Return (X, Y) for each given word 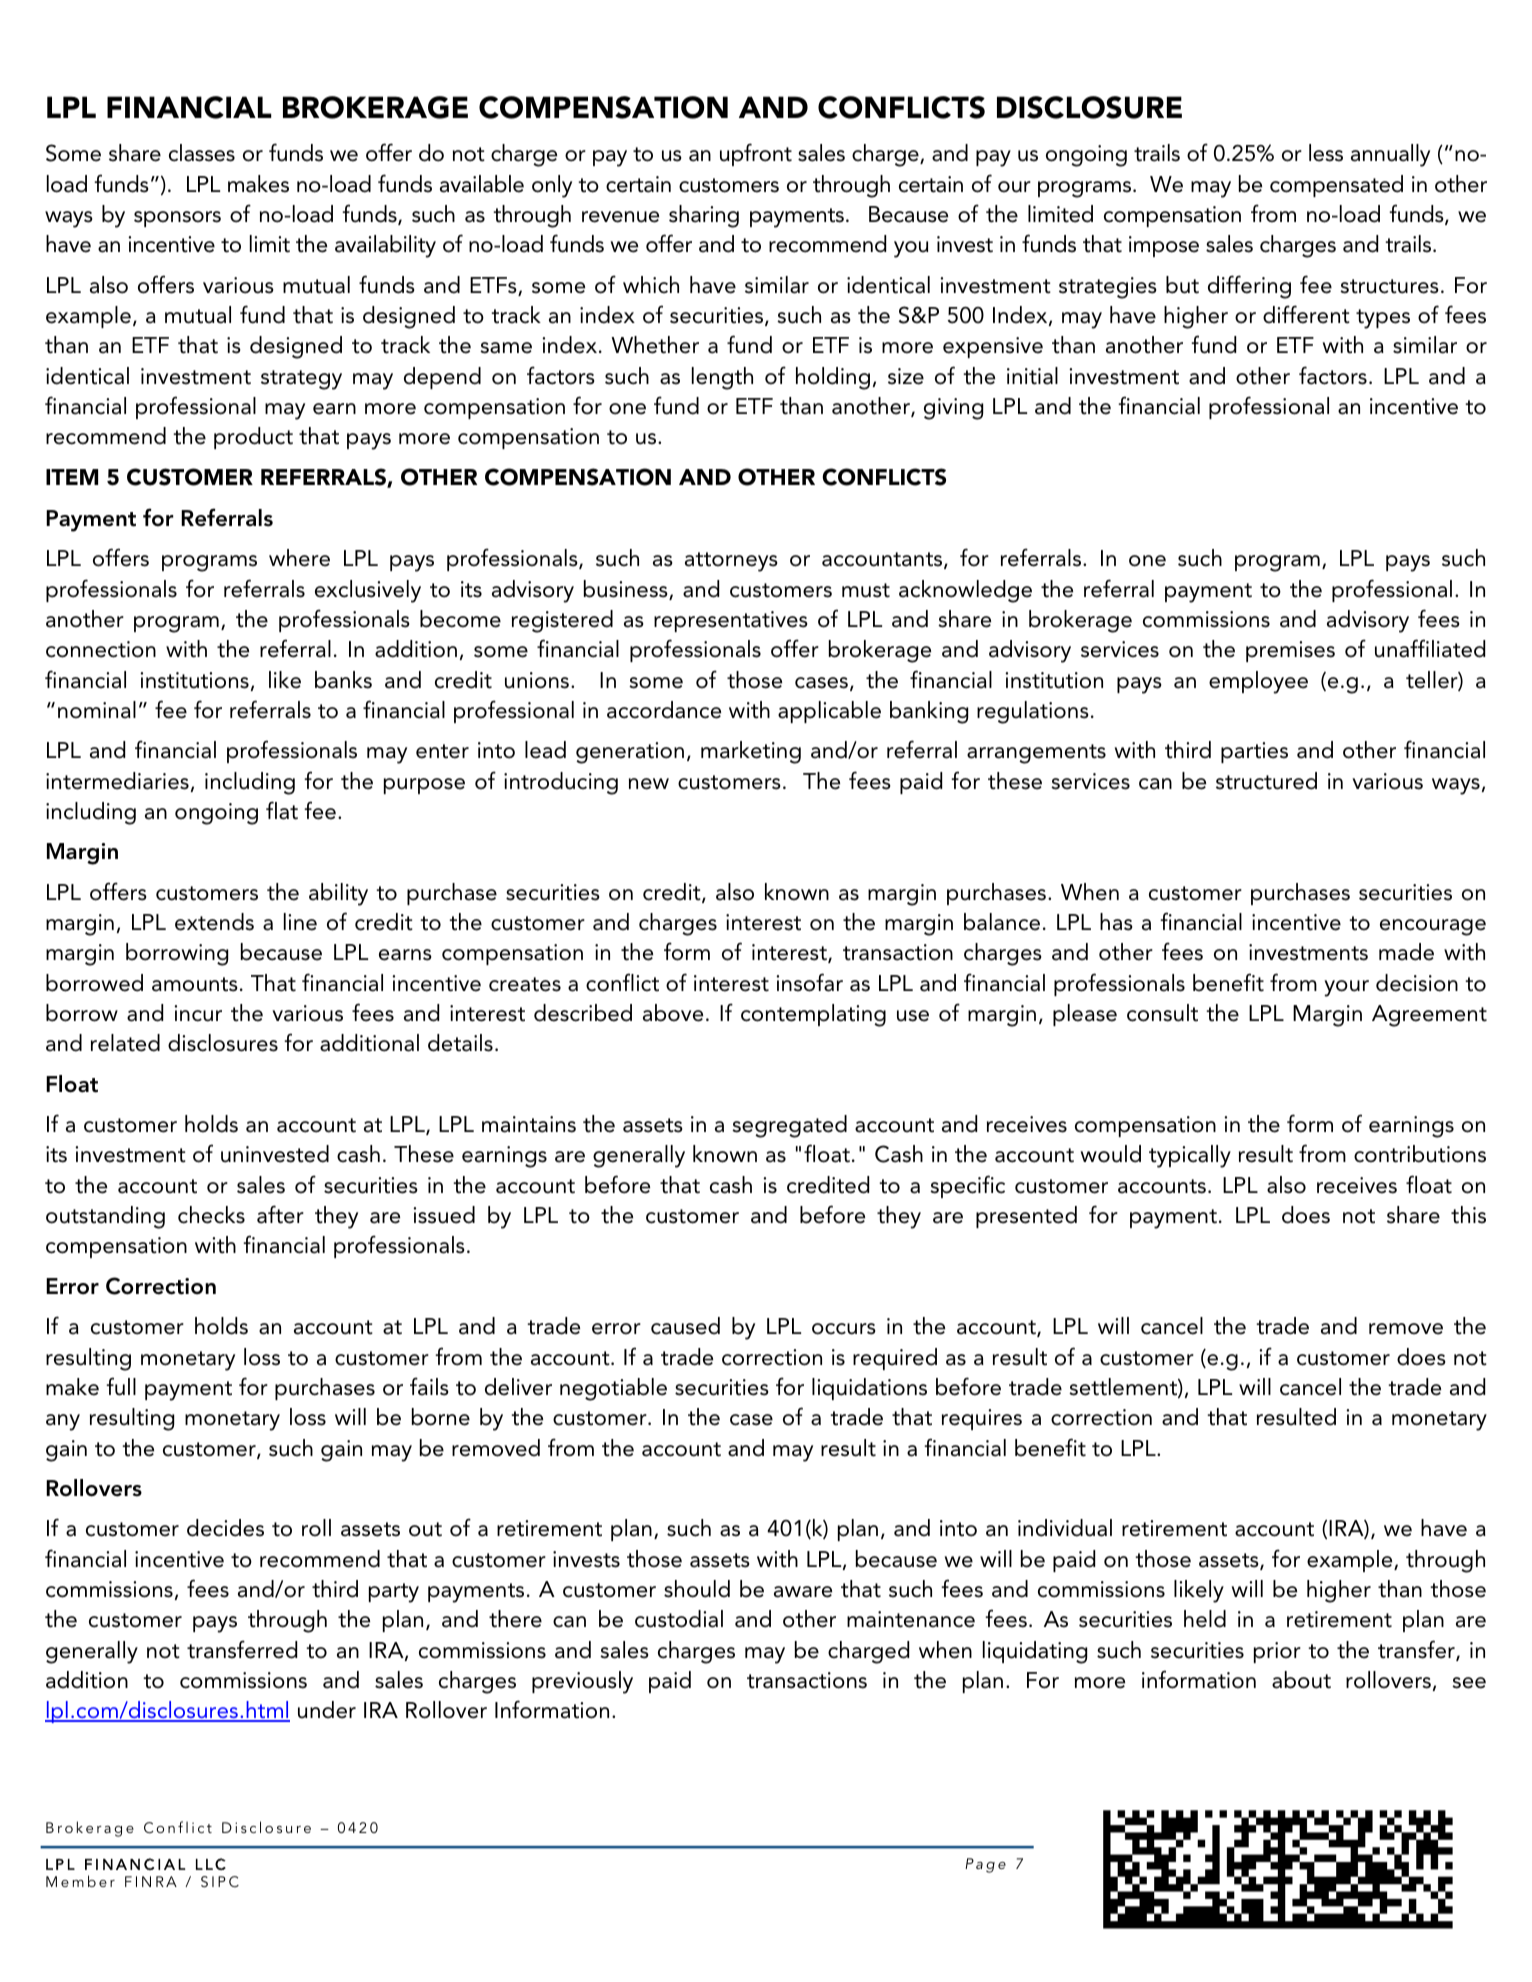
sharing (704, 216)
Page (985, 1865)
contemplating (813, 1015)
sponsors (177, 219)
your (1346, 988)
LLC (211, 1864)
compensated (1336, 186)
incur (198, 1013)
